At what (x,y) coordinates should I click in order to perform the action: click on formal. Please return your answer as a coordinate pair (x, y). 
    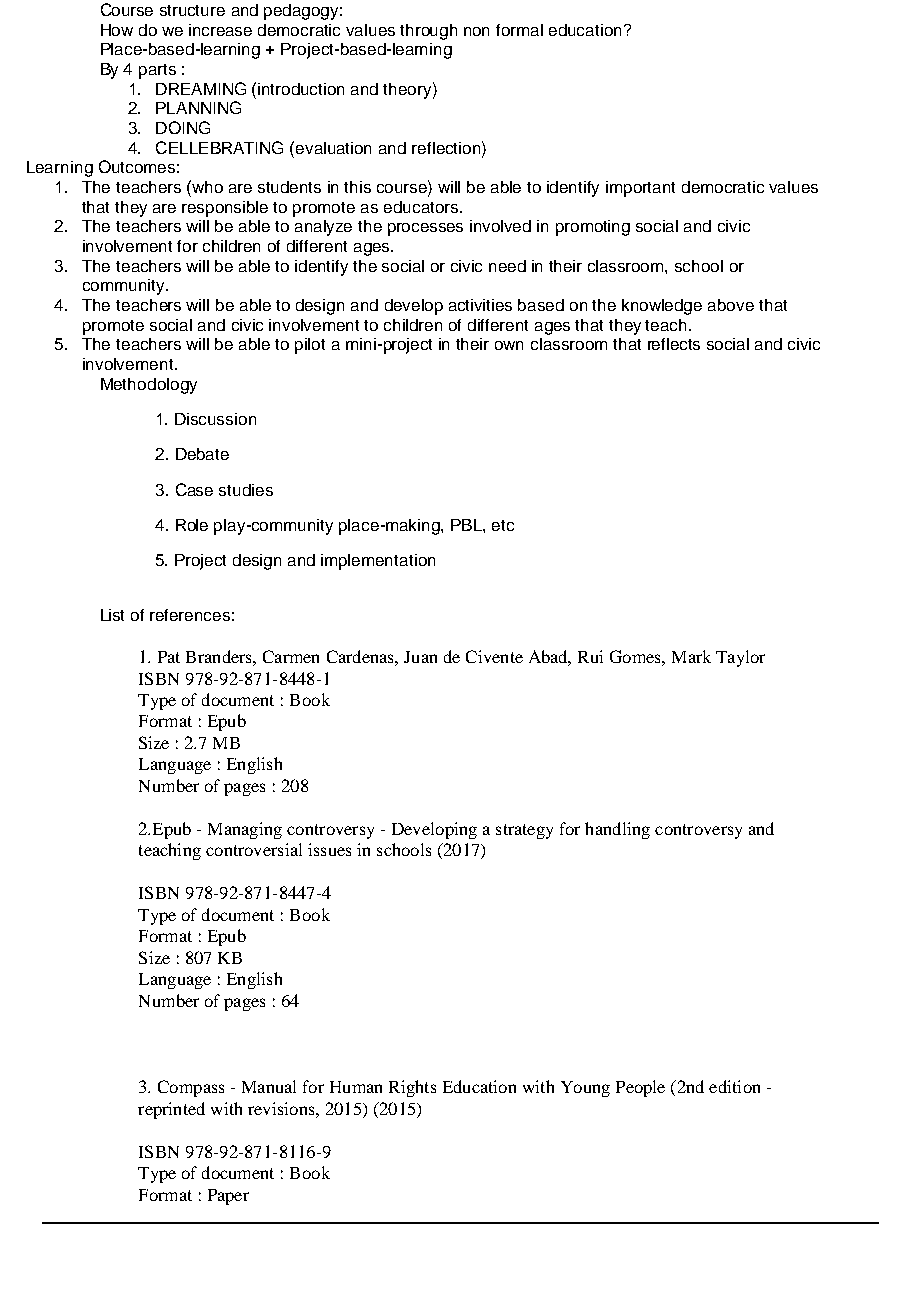
    Looking at the image, I should click on (519, 30).
